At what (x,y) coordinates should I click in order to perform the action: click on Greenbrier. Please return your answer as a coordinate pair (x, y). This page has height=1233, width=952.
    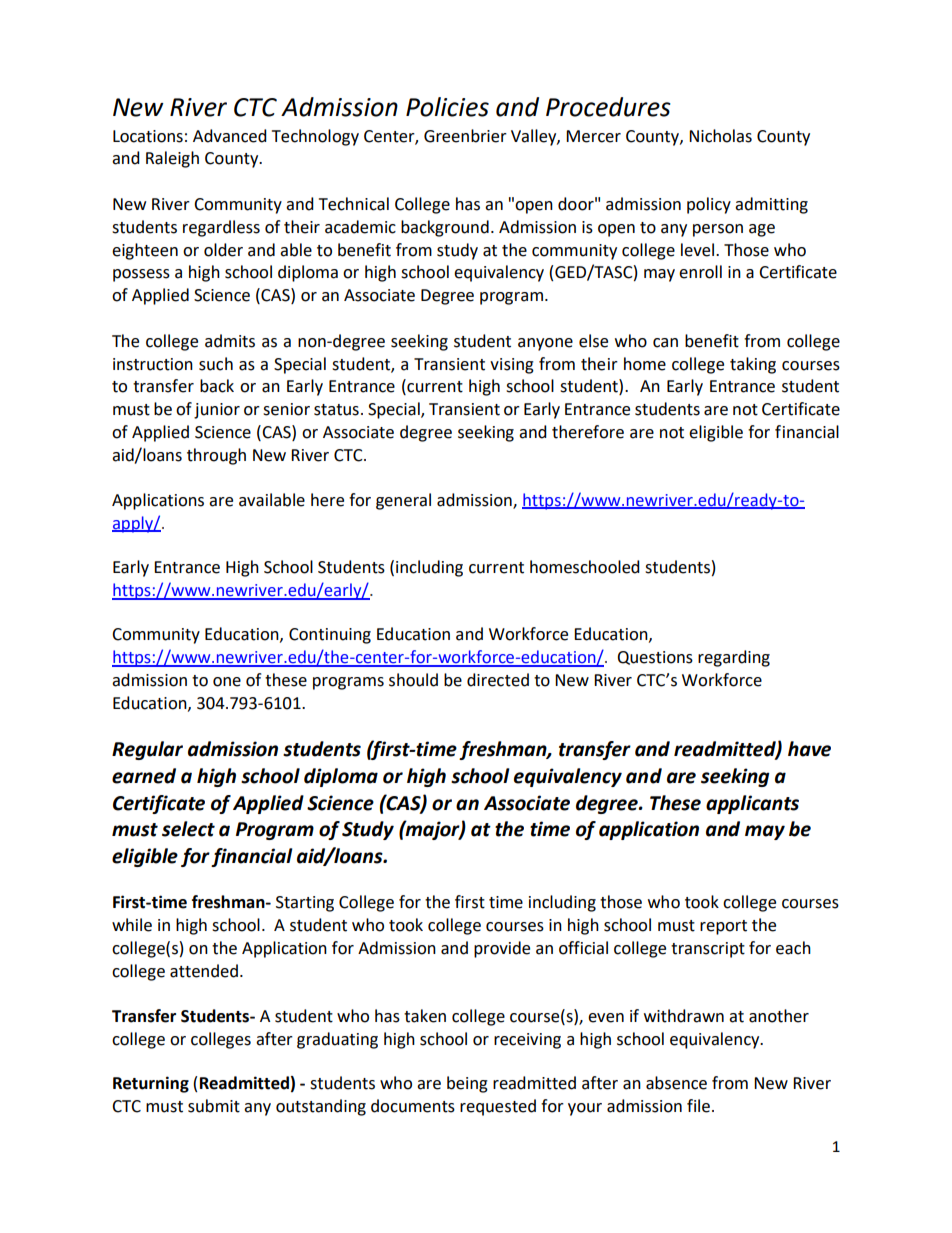
    Looking at the image, I should click on (465, 136).
